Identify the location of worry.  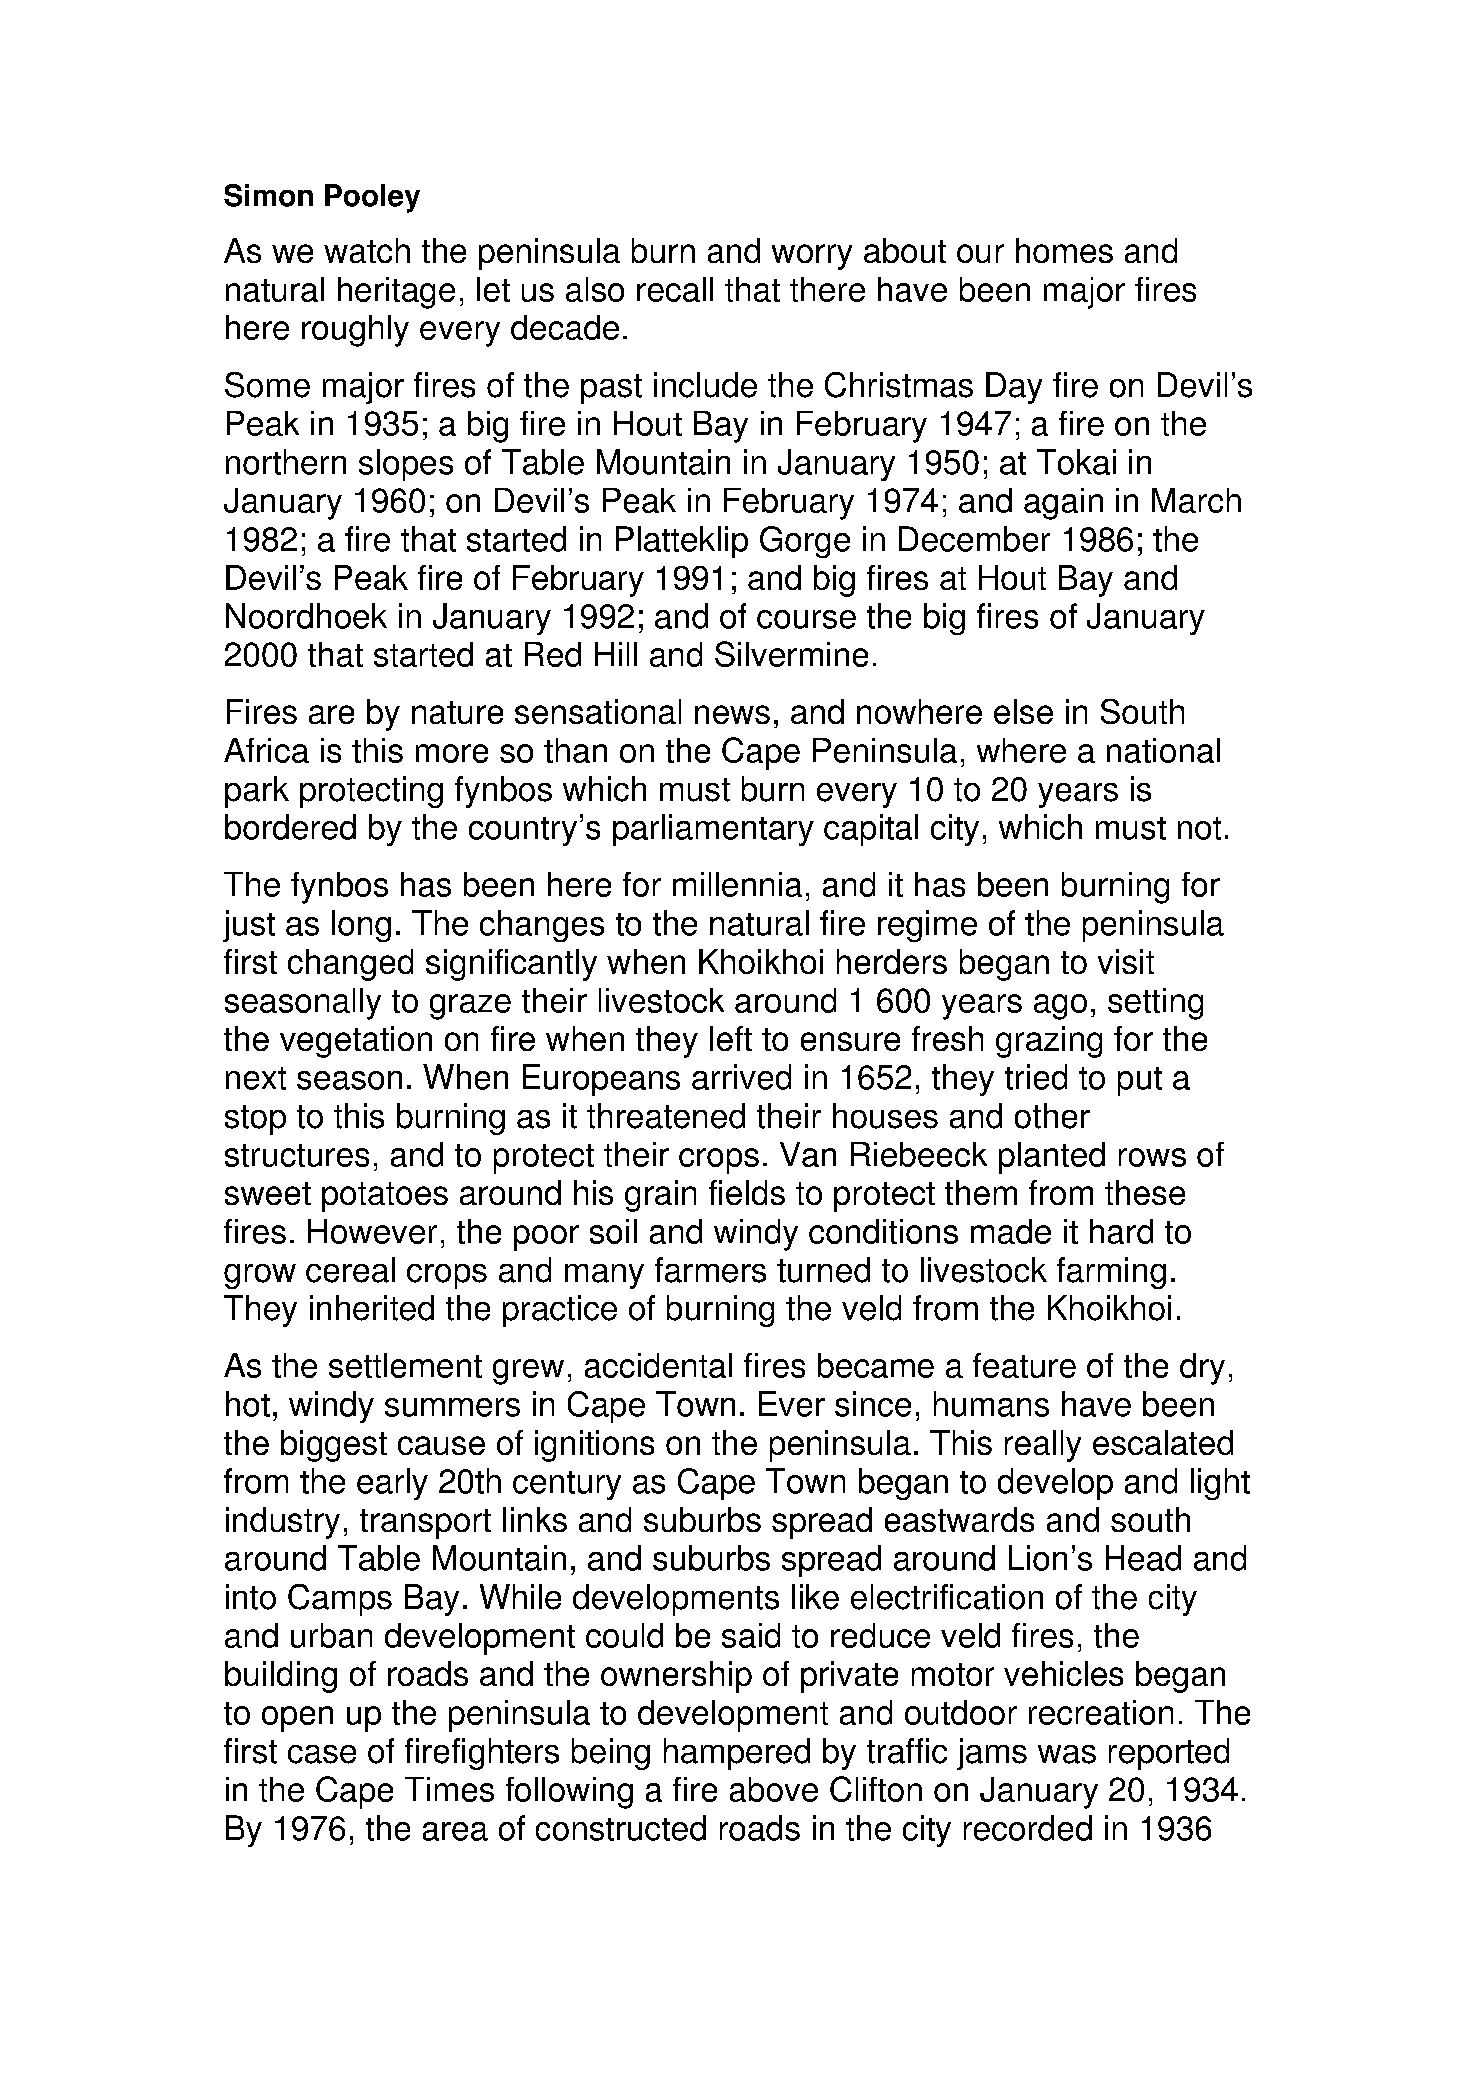
(812, 257).
